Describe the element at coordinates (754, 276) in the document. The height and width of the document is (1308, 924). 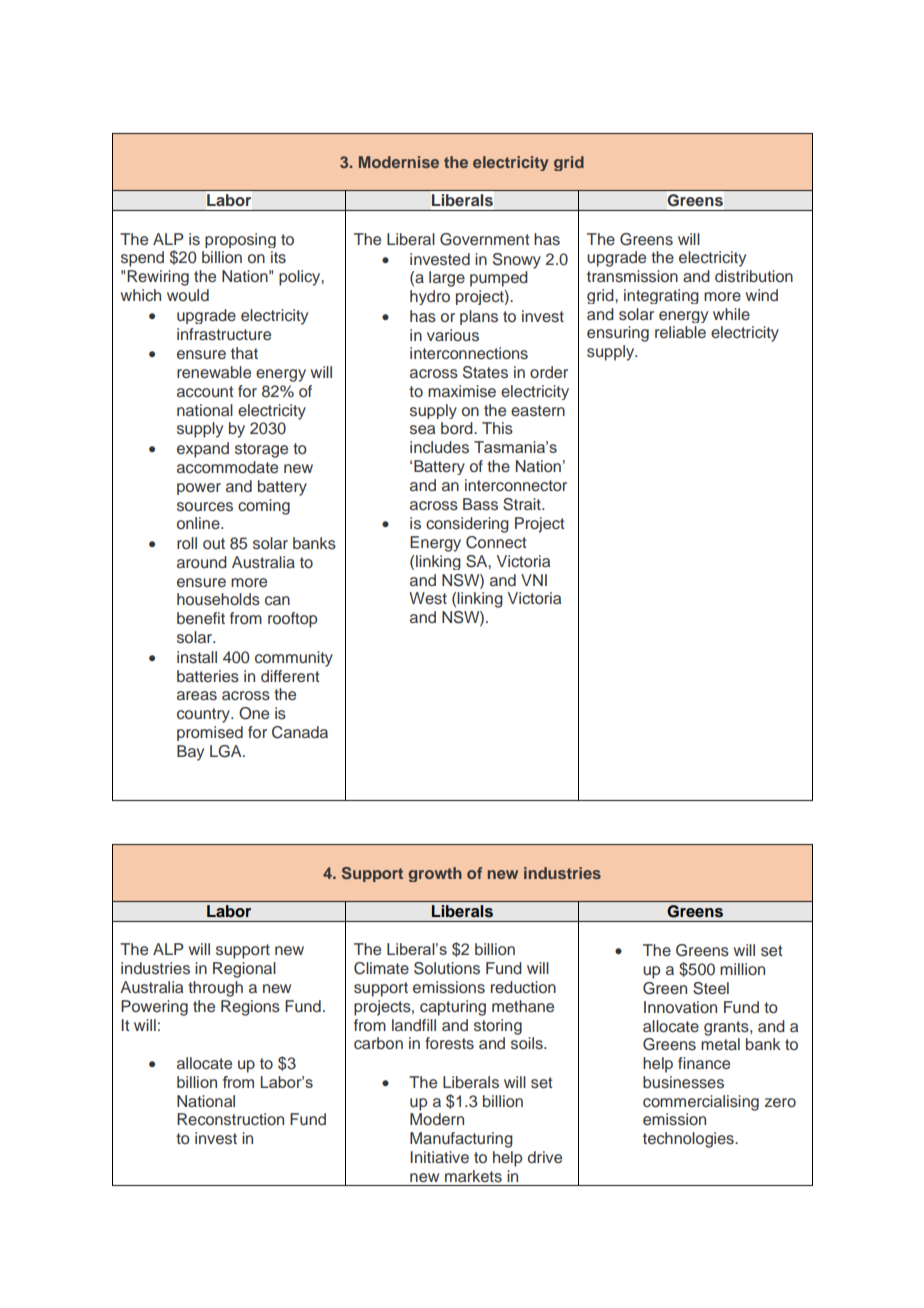
I see `distribution` at that location.
